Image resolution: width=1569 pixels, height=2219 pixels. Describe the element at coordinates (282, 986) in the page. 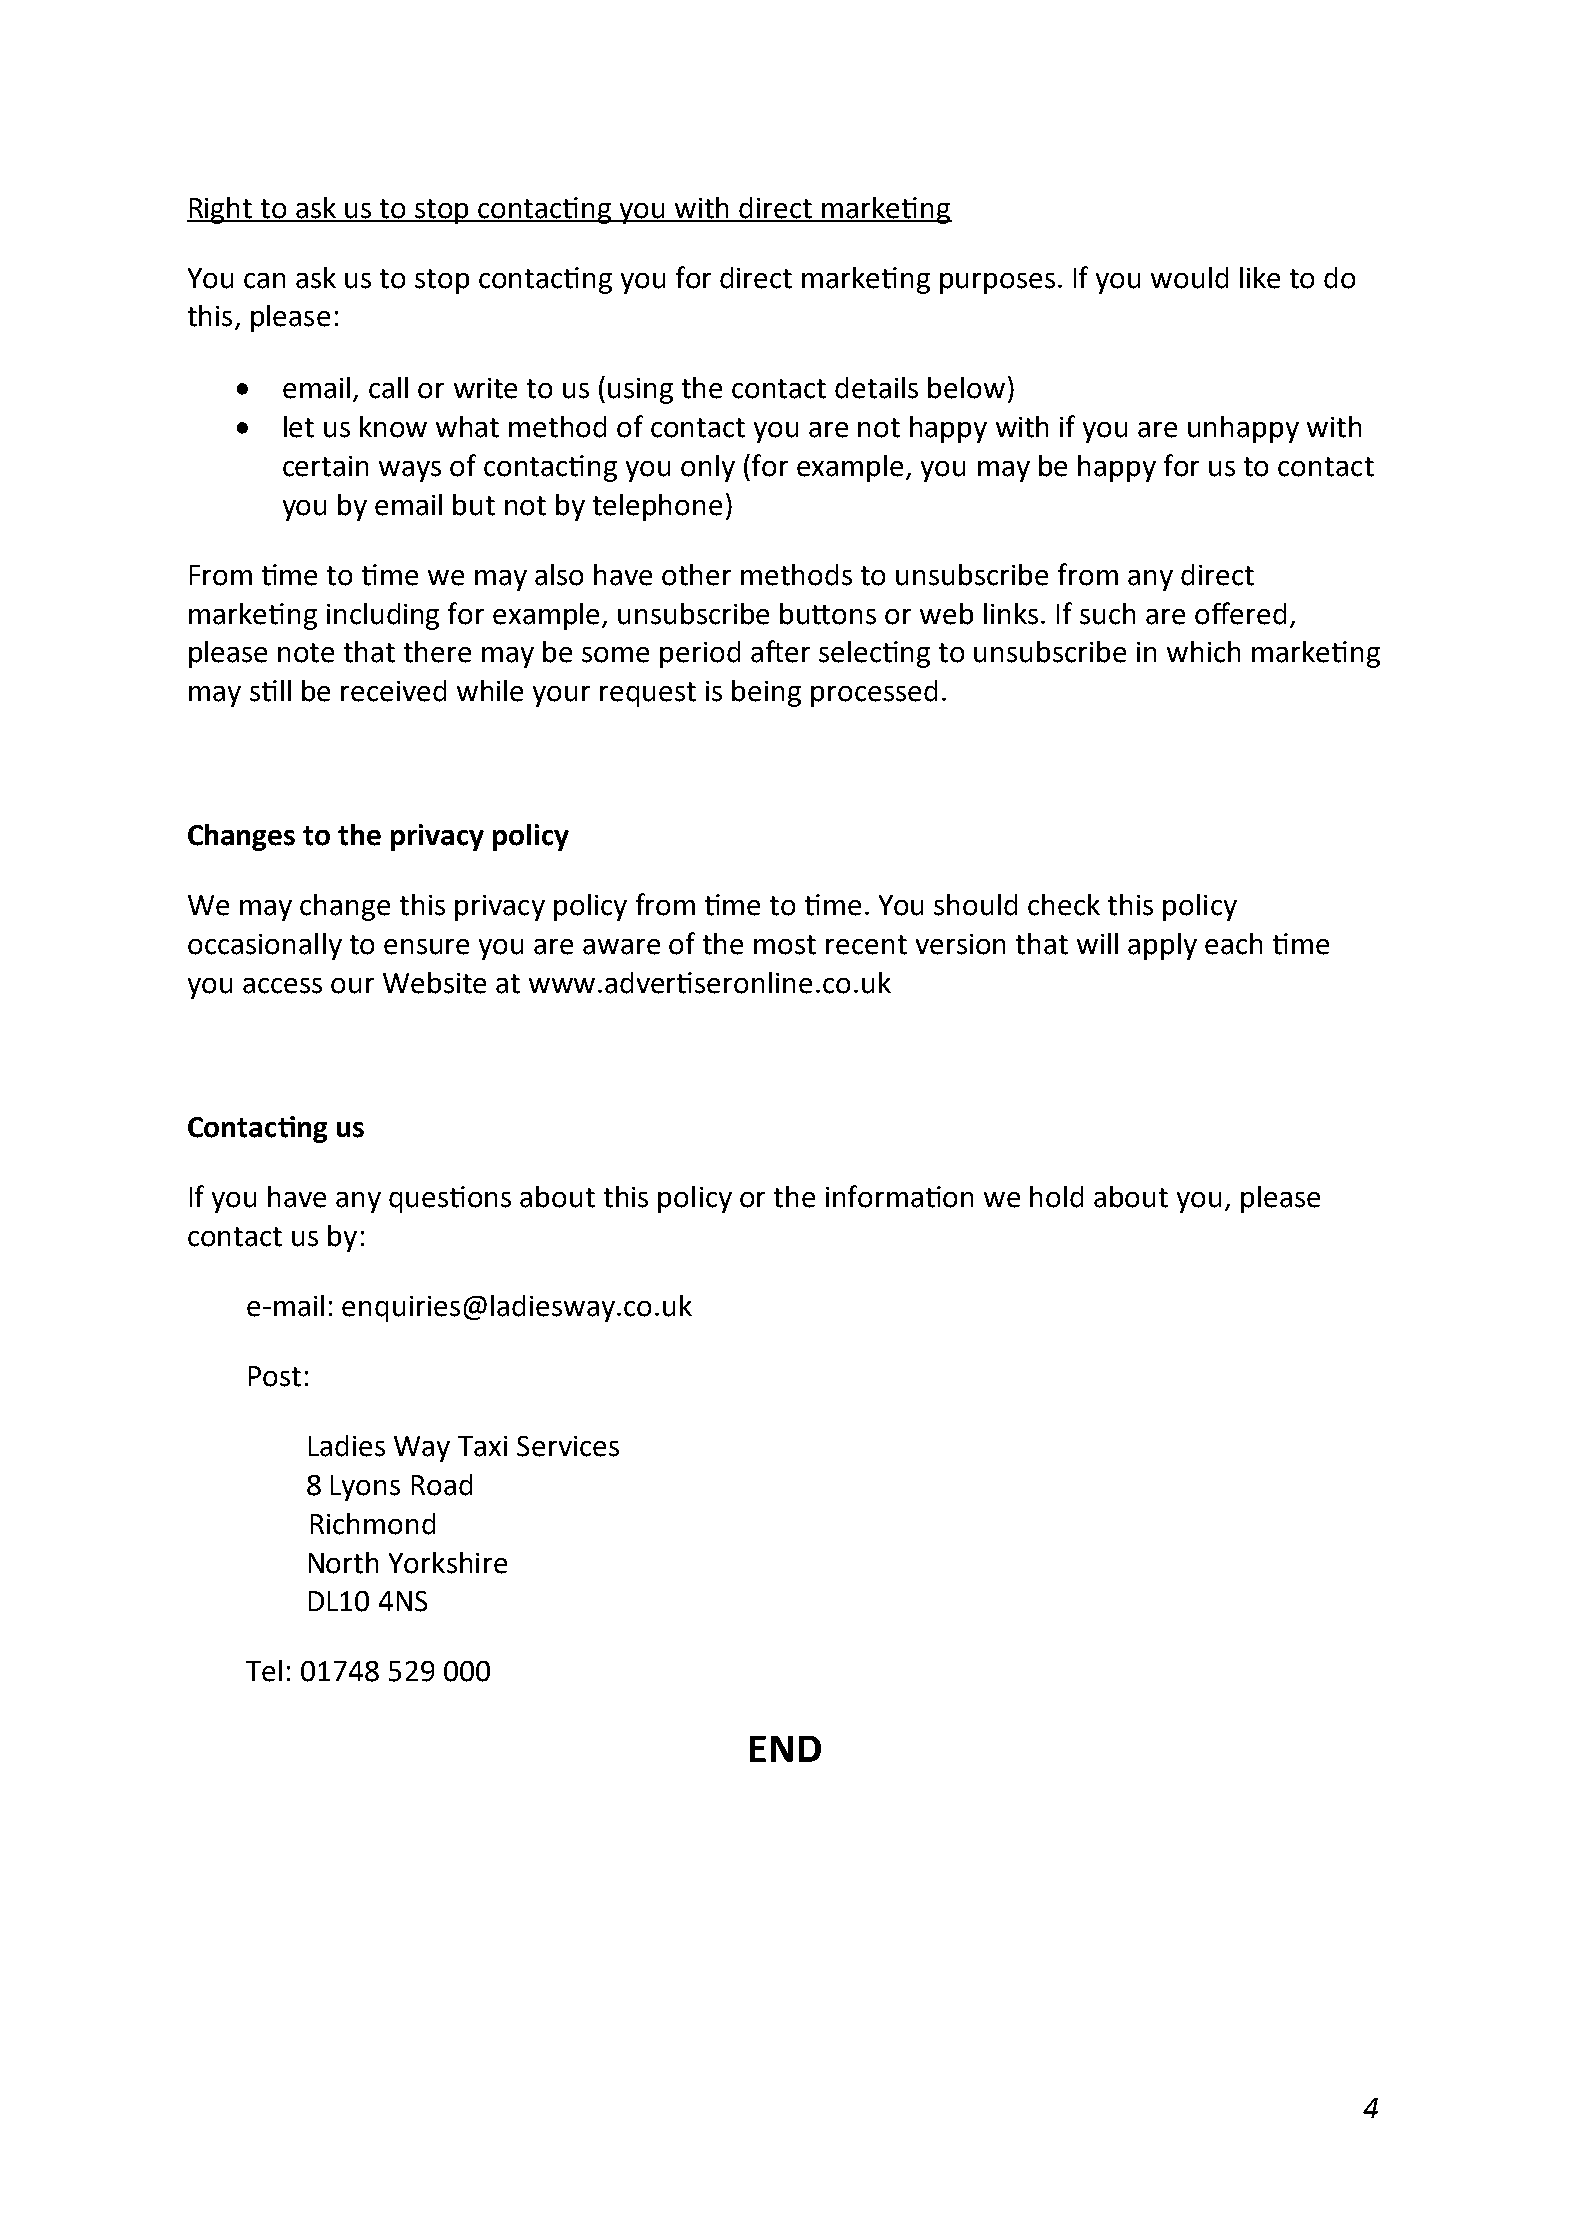

I see `access` at that location.
